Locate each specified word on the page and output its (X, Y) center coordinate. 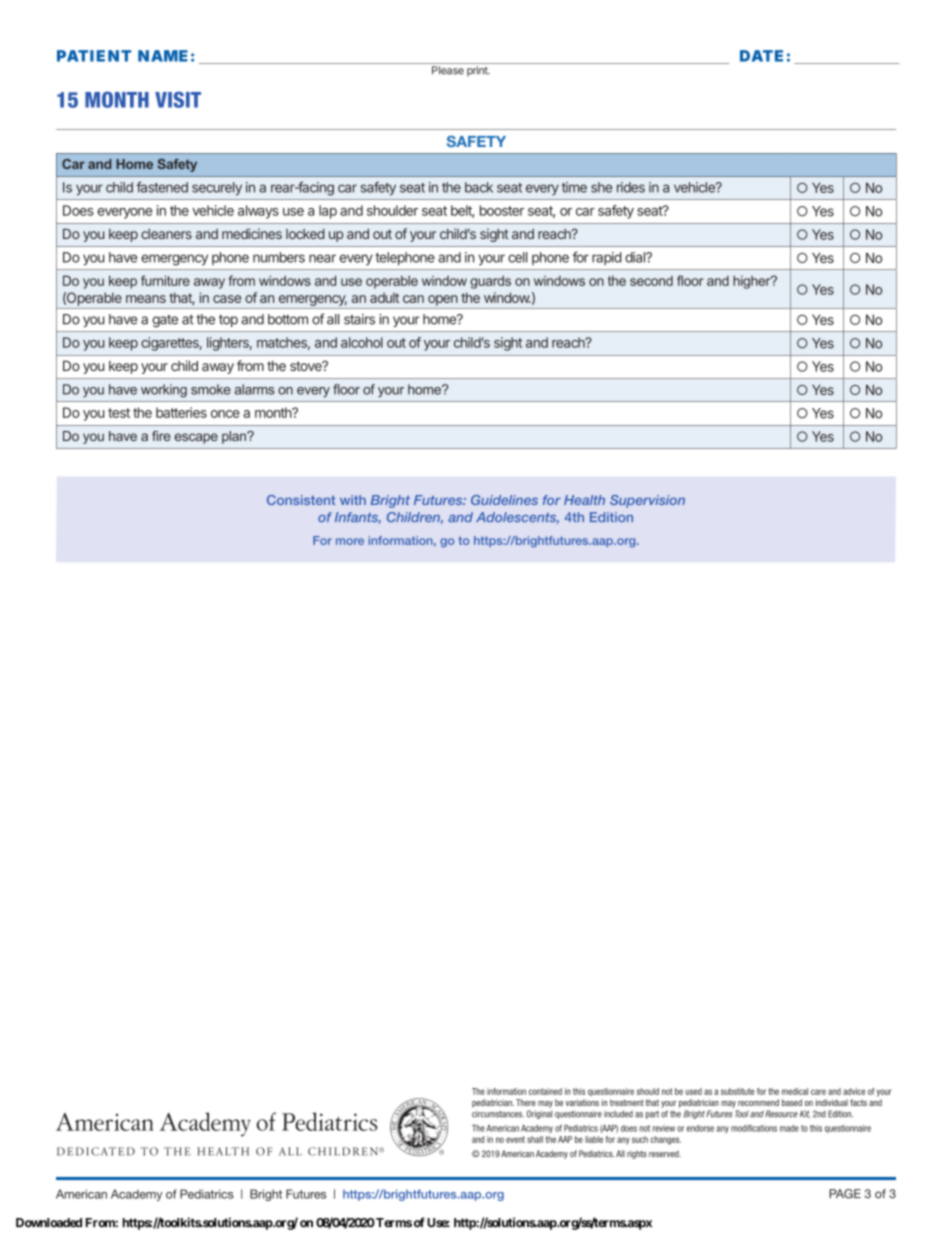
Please (448, 70)
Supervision (647, 501)
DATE (761, 56)
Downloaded (49, 1223)
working (164, 391)
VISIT (178, 99)
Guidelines (504, 500)
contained (545, 1091)
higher (753, 282)
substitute (738, 1091)
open (443, 300)
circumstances (498, 1114)
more (350, 541)
